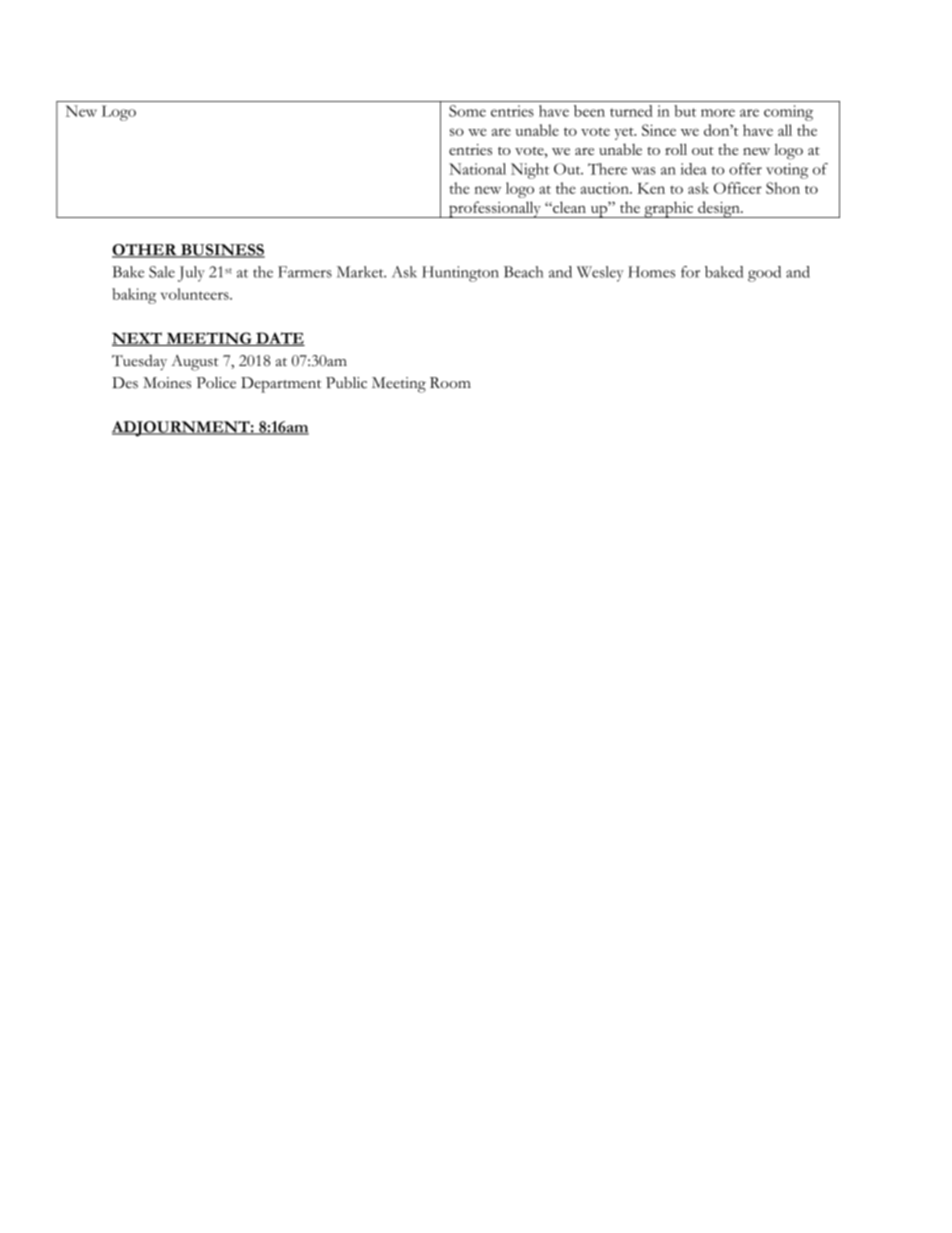 This screenshot has width=952, height=1233. I want to click on for, so click(690, 272).
